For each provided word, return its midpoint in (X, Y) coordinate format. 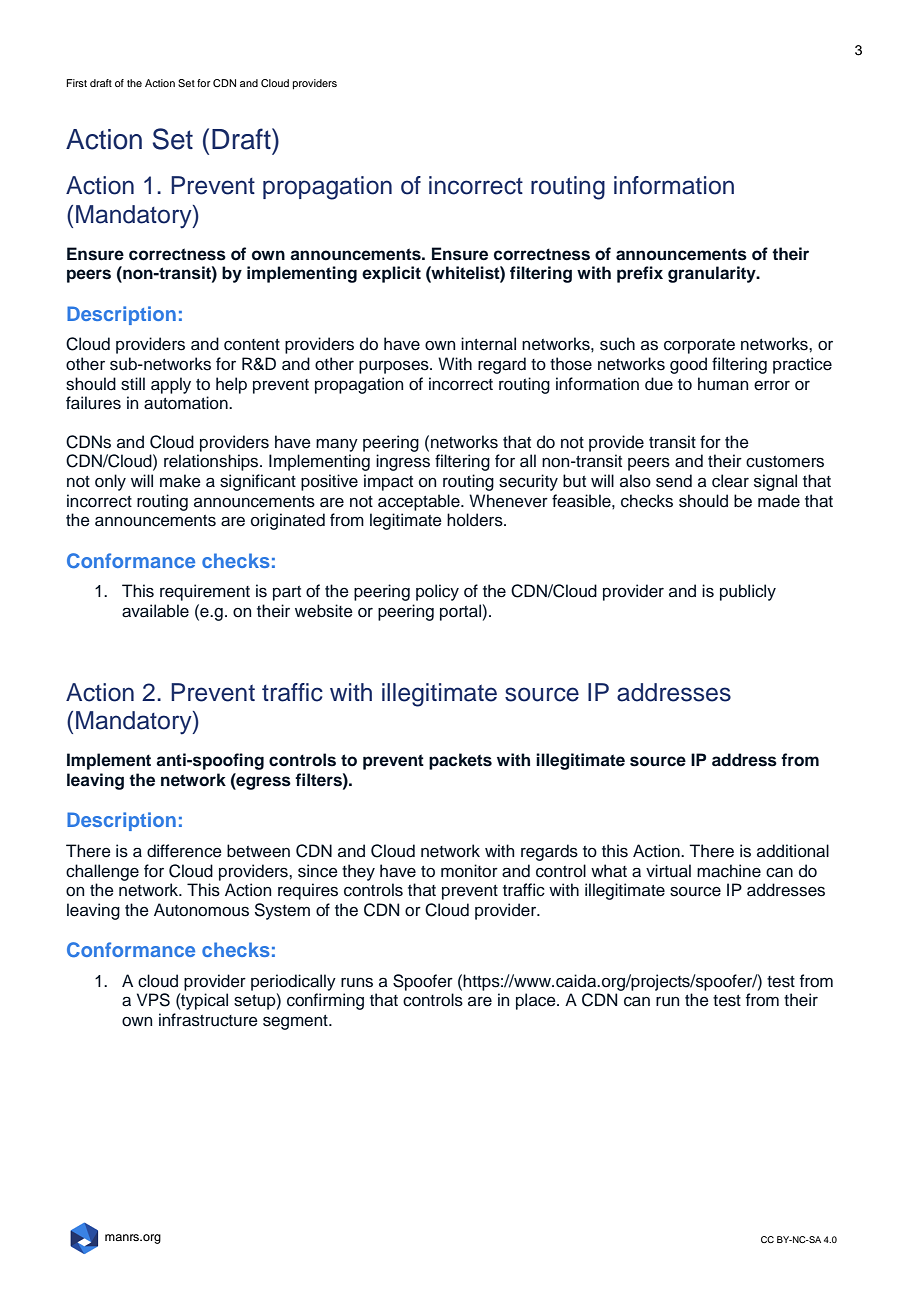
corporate (699, 346)
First (76, 83)
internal (488, 344)
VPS (153, 1000)
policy (437, 592)
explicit (391, 274)
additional (793, 851)
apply (171, 385)
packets (460, 761)
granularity (713, 274)
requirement (205, 592)
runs (357, 982)
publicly (748, 592)
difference (184, 851)
